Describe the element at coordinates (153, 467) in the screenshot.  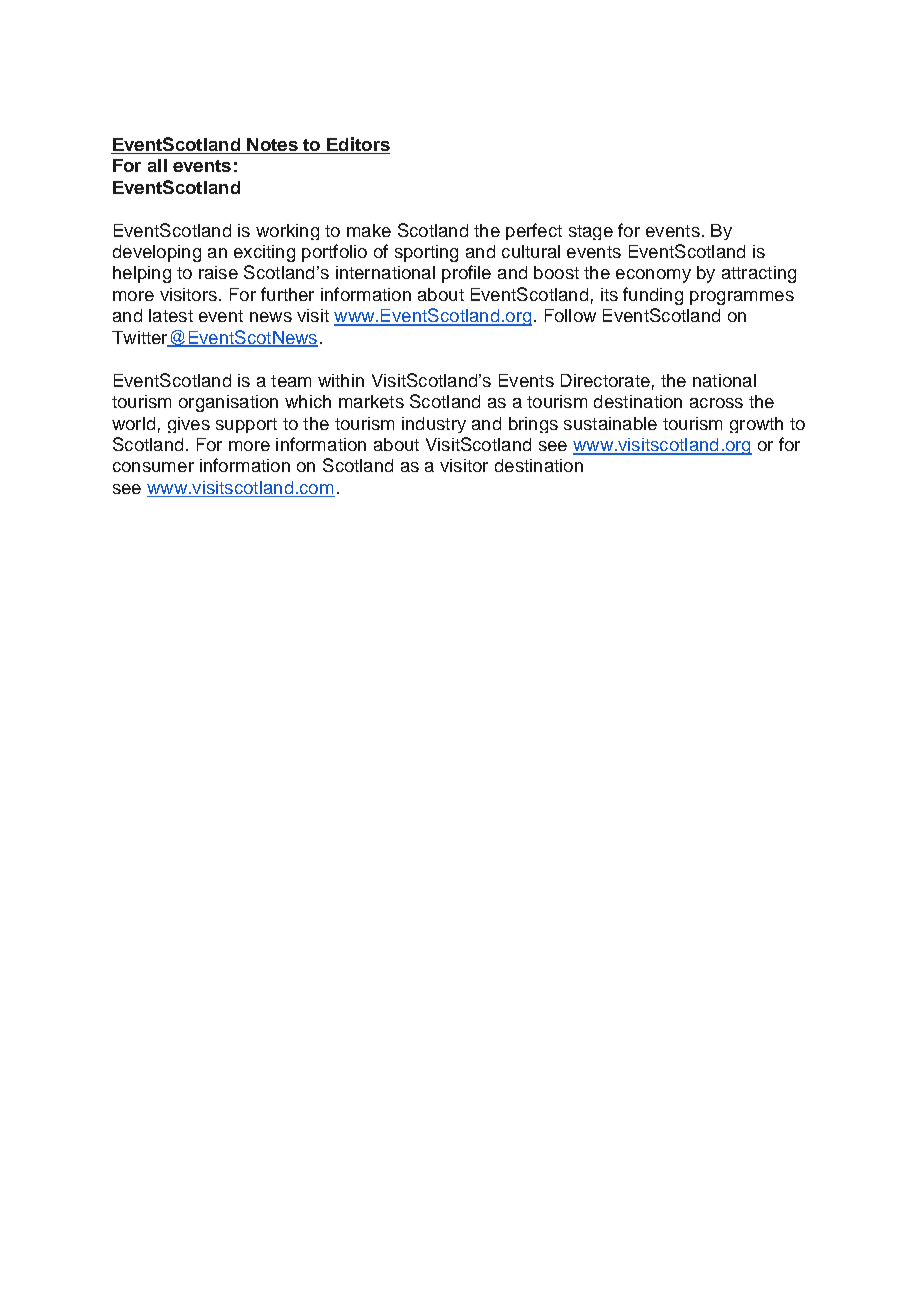
I see `consumer` at that location.
